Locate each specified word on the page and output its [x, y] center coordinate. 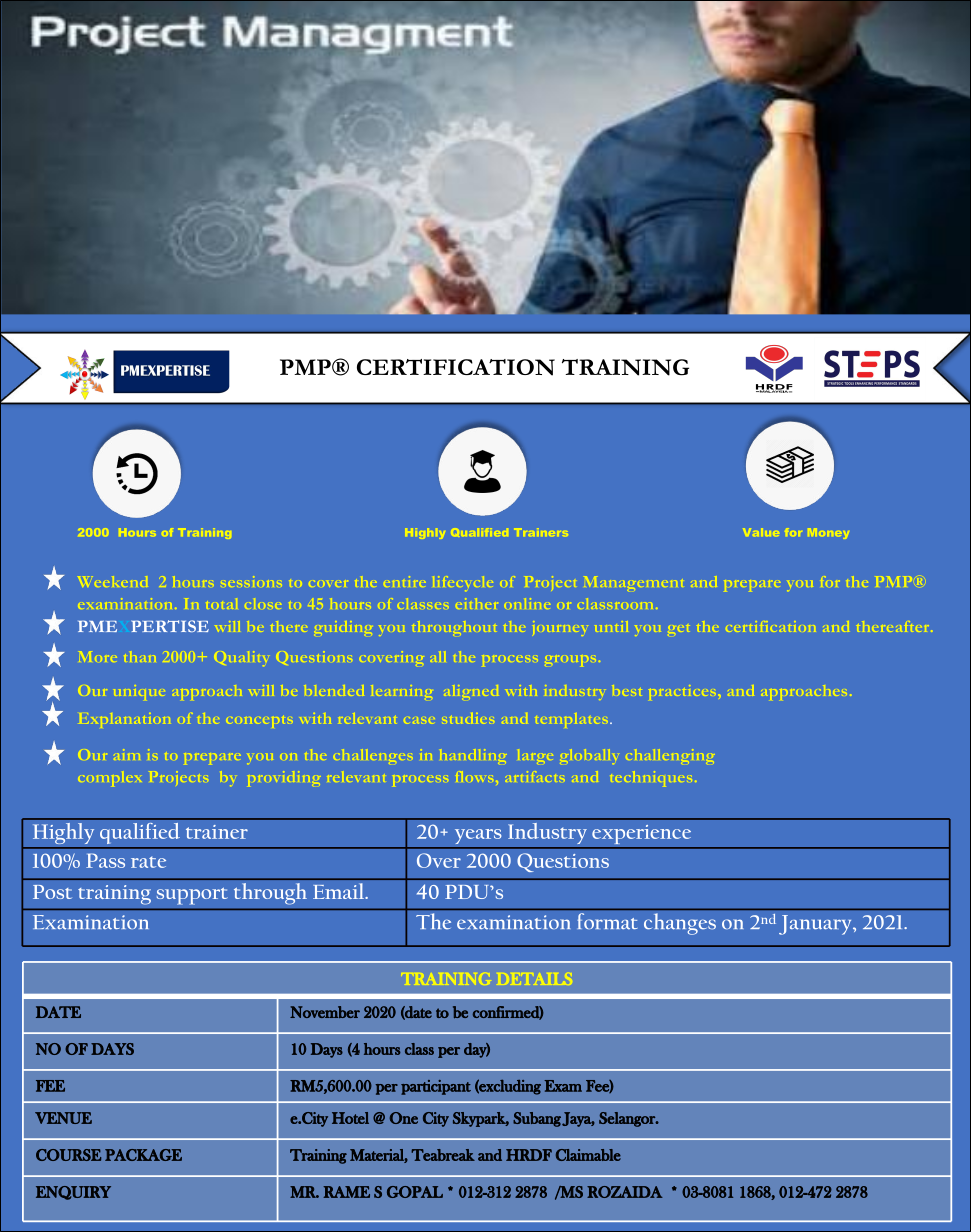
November [325, 1012]
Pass [105, 860]
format [607, 921]
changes [680, 924]
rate [148, 862]
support [192, 896]
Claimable [588, 1155]
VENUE [63, 1118]
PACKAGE [143, 1155]
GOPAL [415, 1192]
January [816, 925]
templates [610, 723]
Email [340, 891]
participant [436, 1087]
